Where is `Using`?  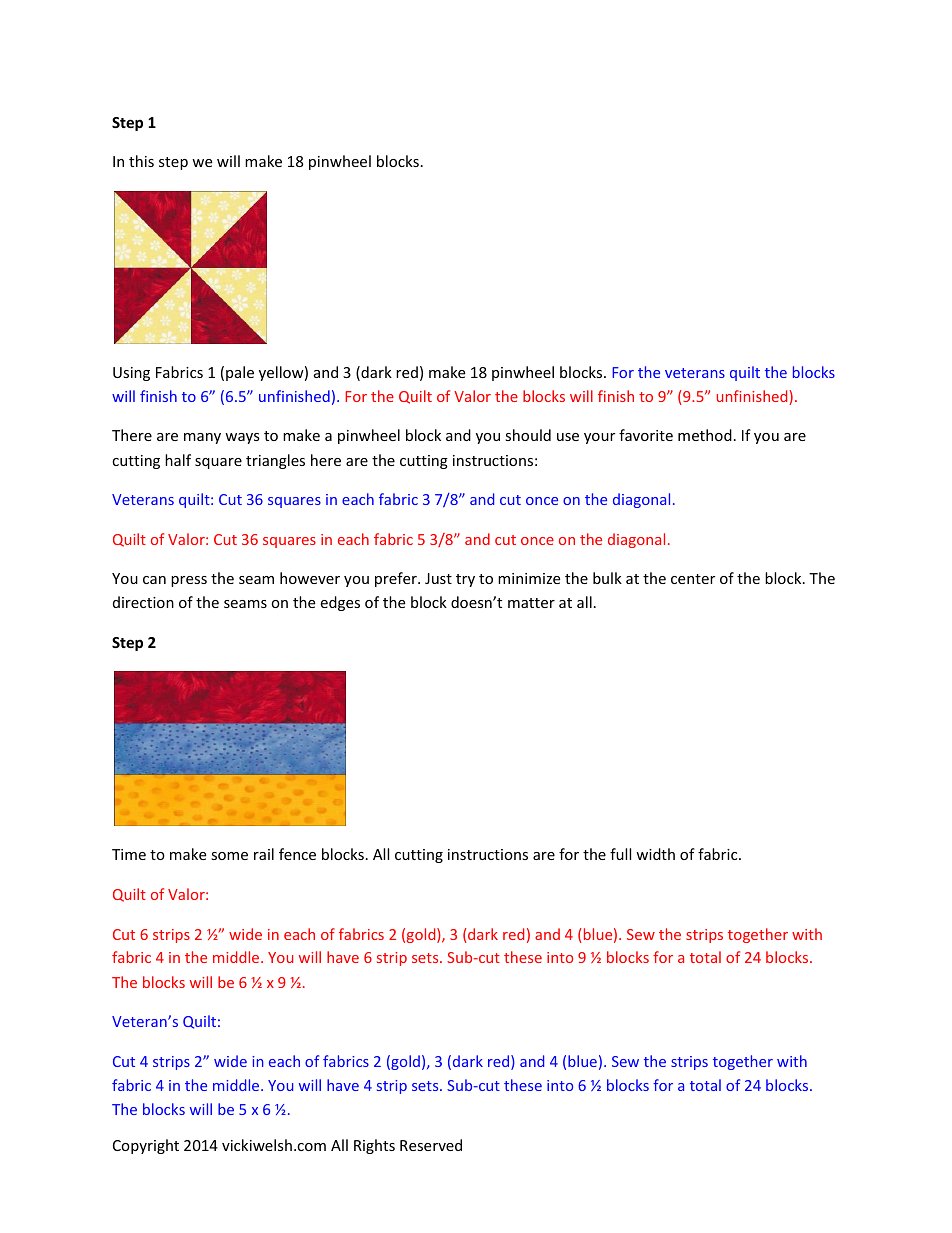
Using is located at coordinates (131, 374).
